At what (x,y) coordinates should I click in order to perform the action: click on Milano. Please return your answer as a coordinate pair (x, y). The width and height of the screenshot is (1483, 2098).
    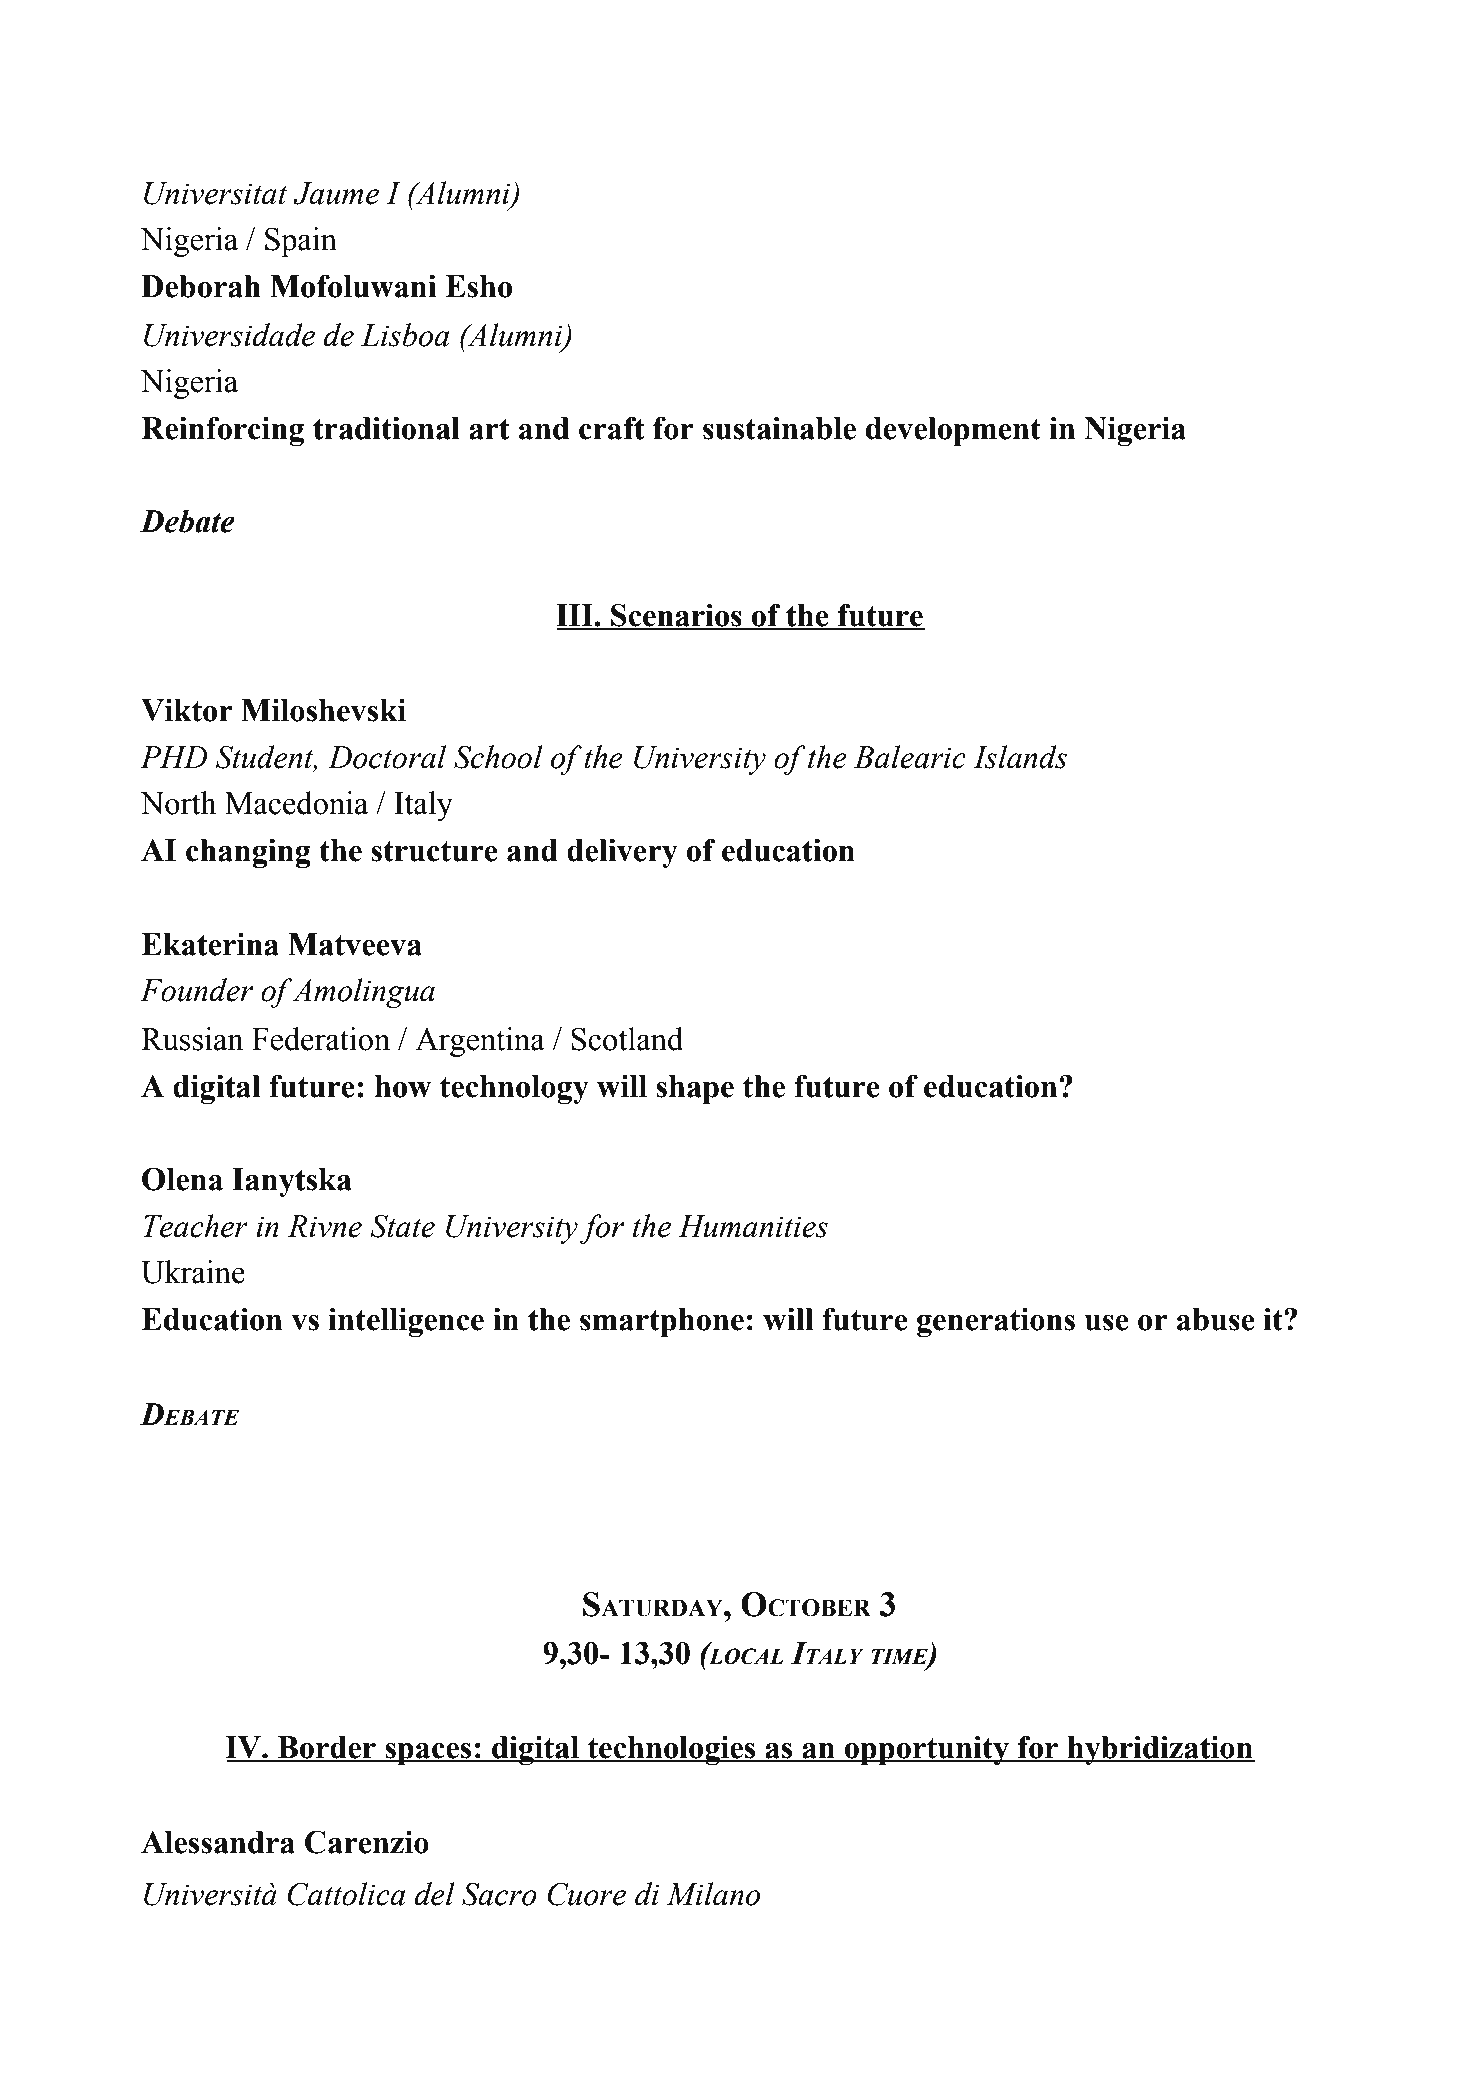
    Looking at the image, I should click on (713, 1894).
